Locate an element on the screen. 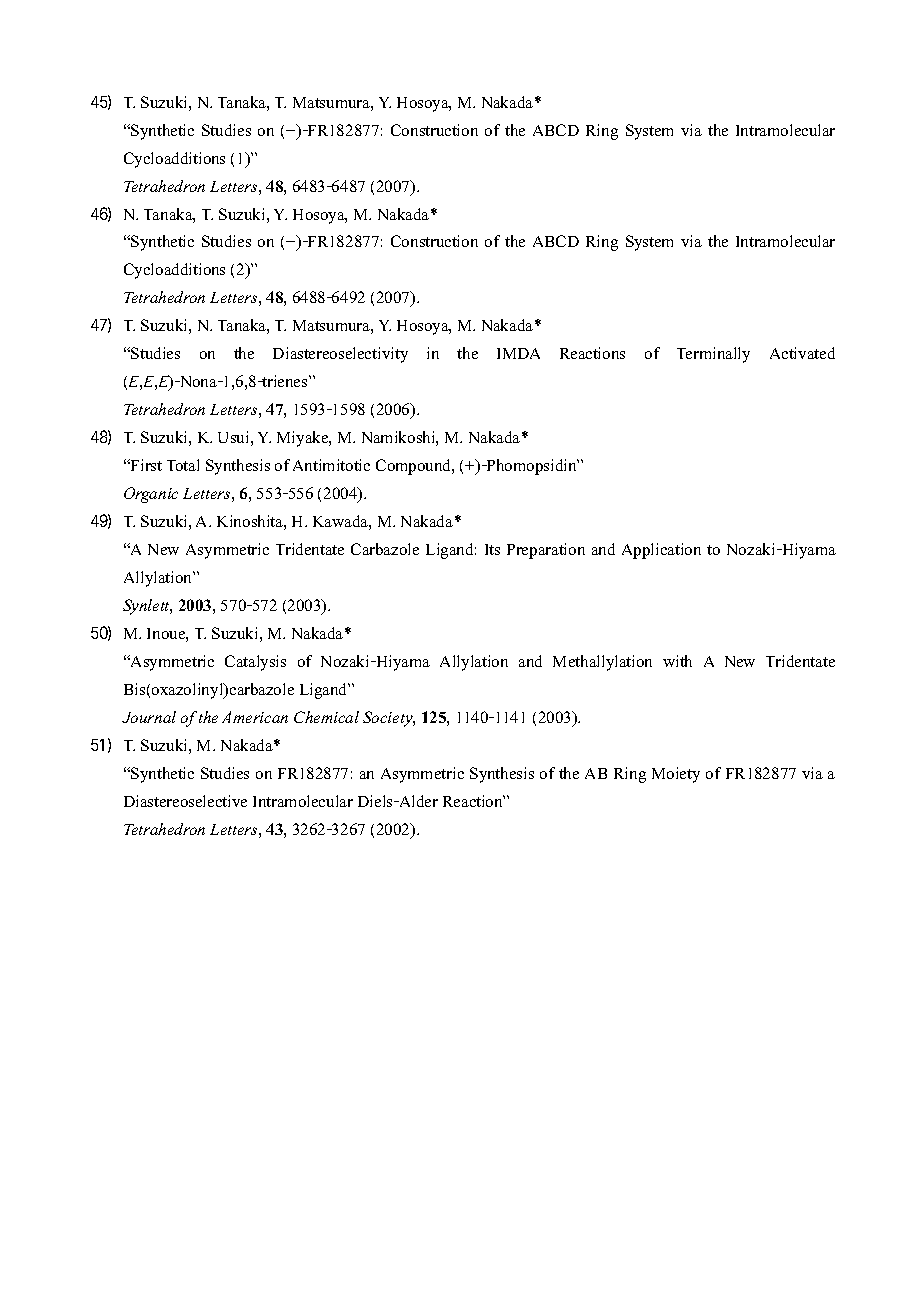  Moiety is located at coordinates (676, 775).
